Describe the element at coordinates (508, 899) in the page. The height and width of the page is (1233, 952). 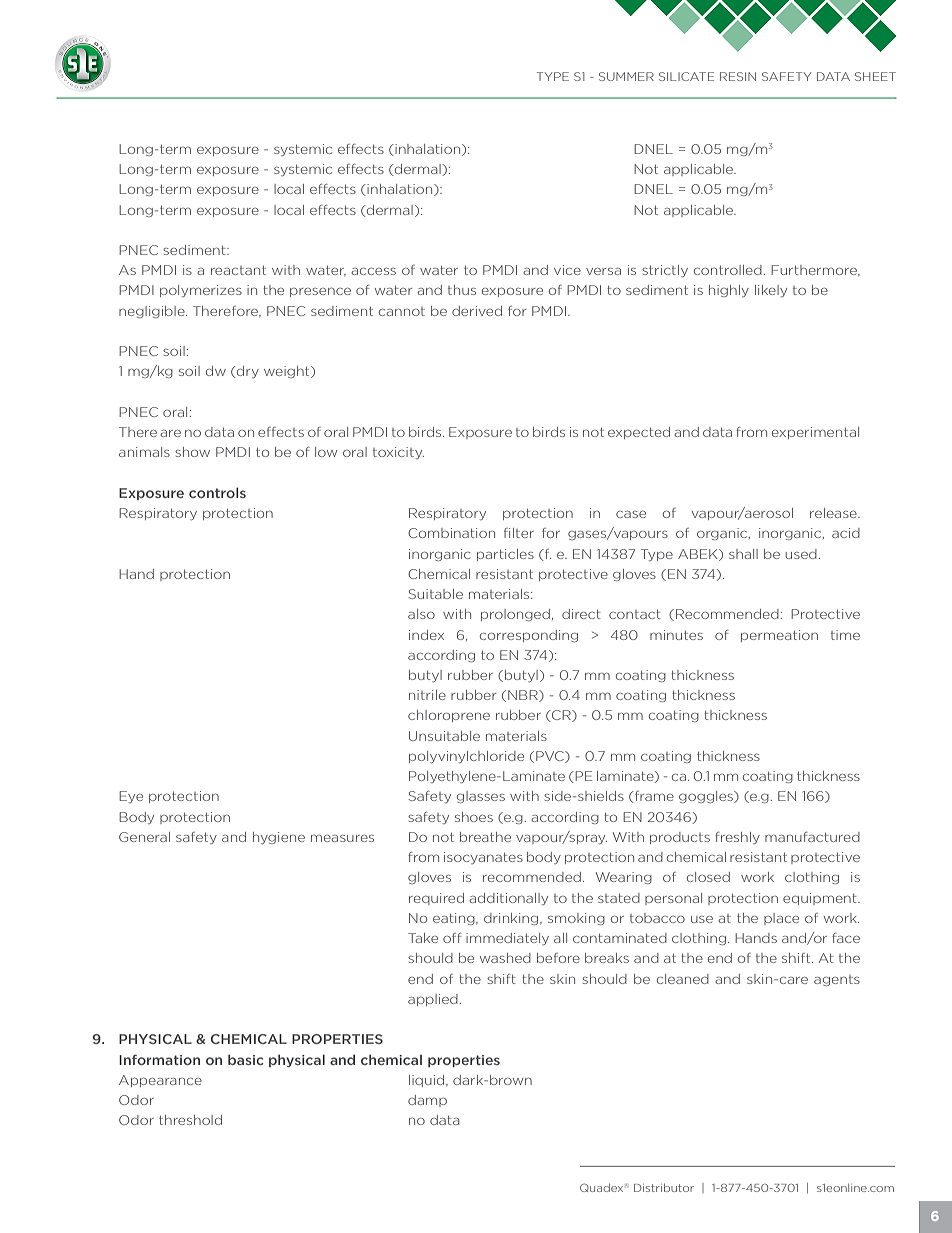
I see `additionally` at that location.
